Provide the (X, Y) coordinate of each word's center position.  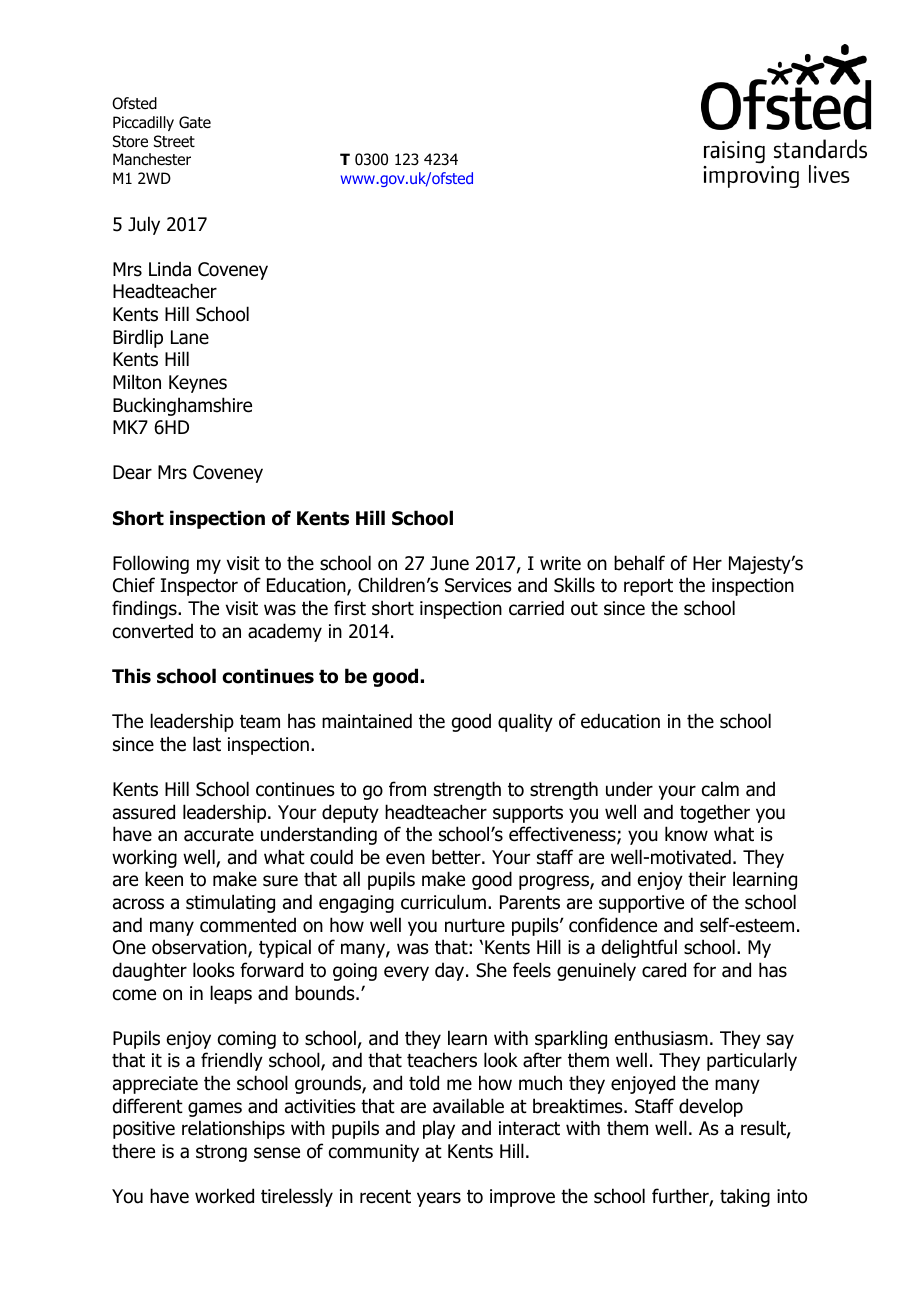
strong (221, 1153)
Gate (195, 122)
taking (745, 1197)
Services (478, 585)
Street (174, 141)
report (648, 587)
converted (153, 631)
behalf (639, 563)
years (439, 1199)
